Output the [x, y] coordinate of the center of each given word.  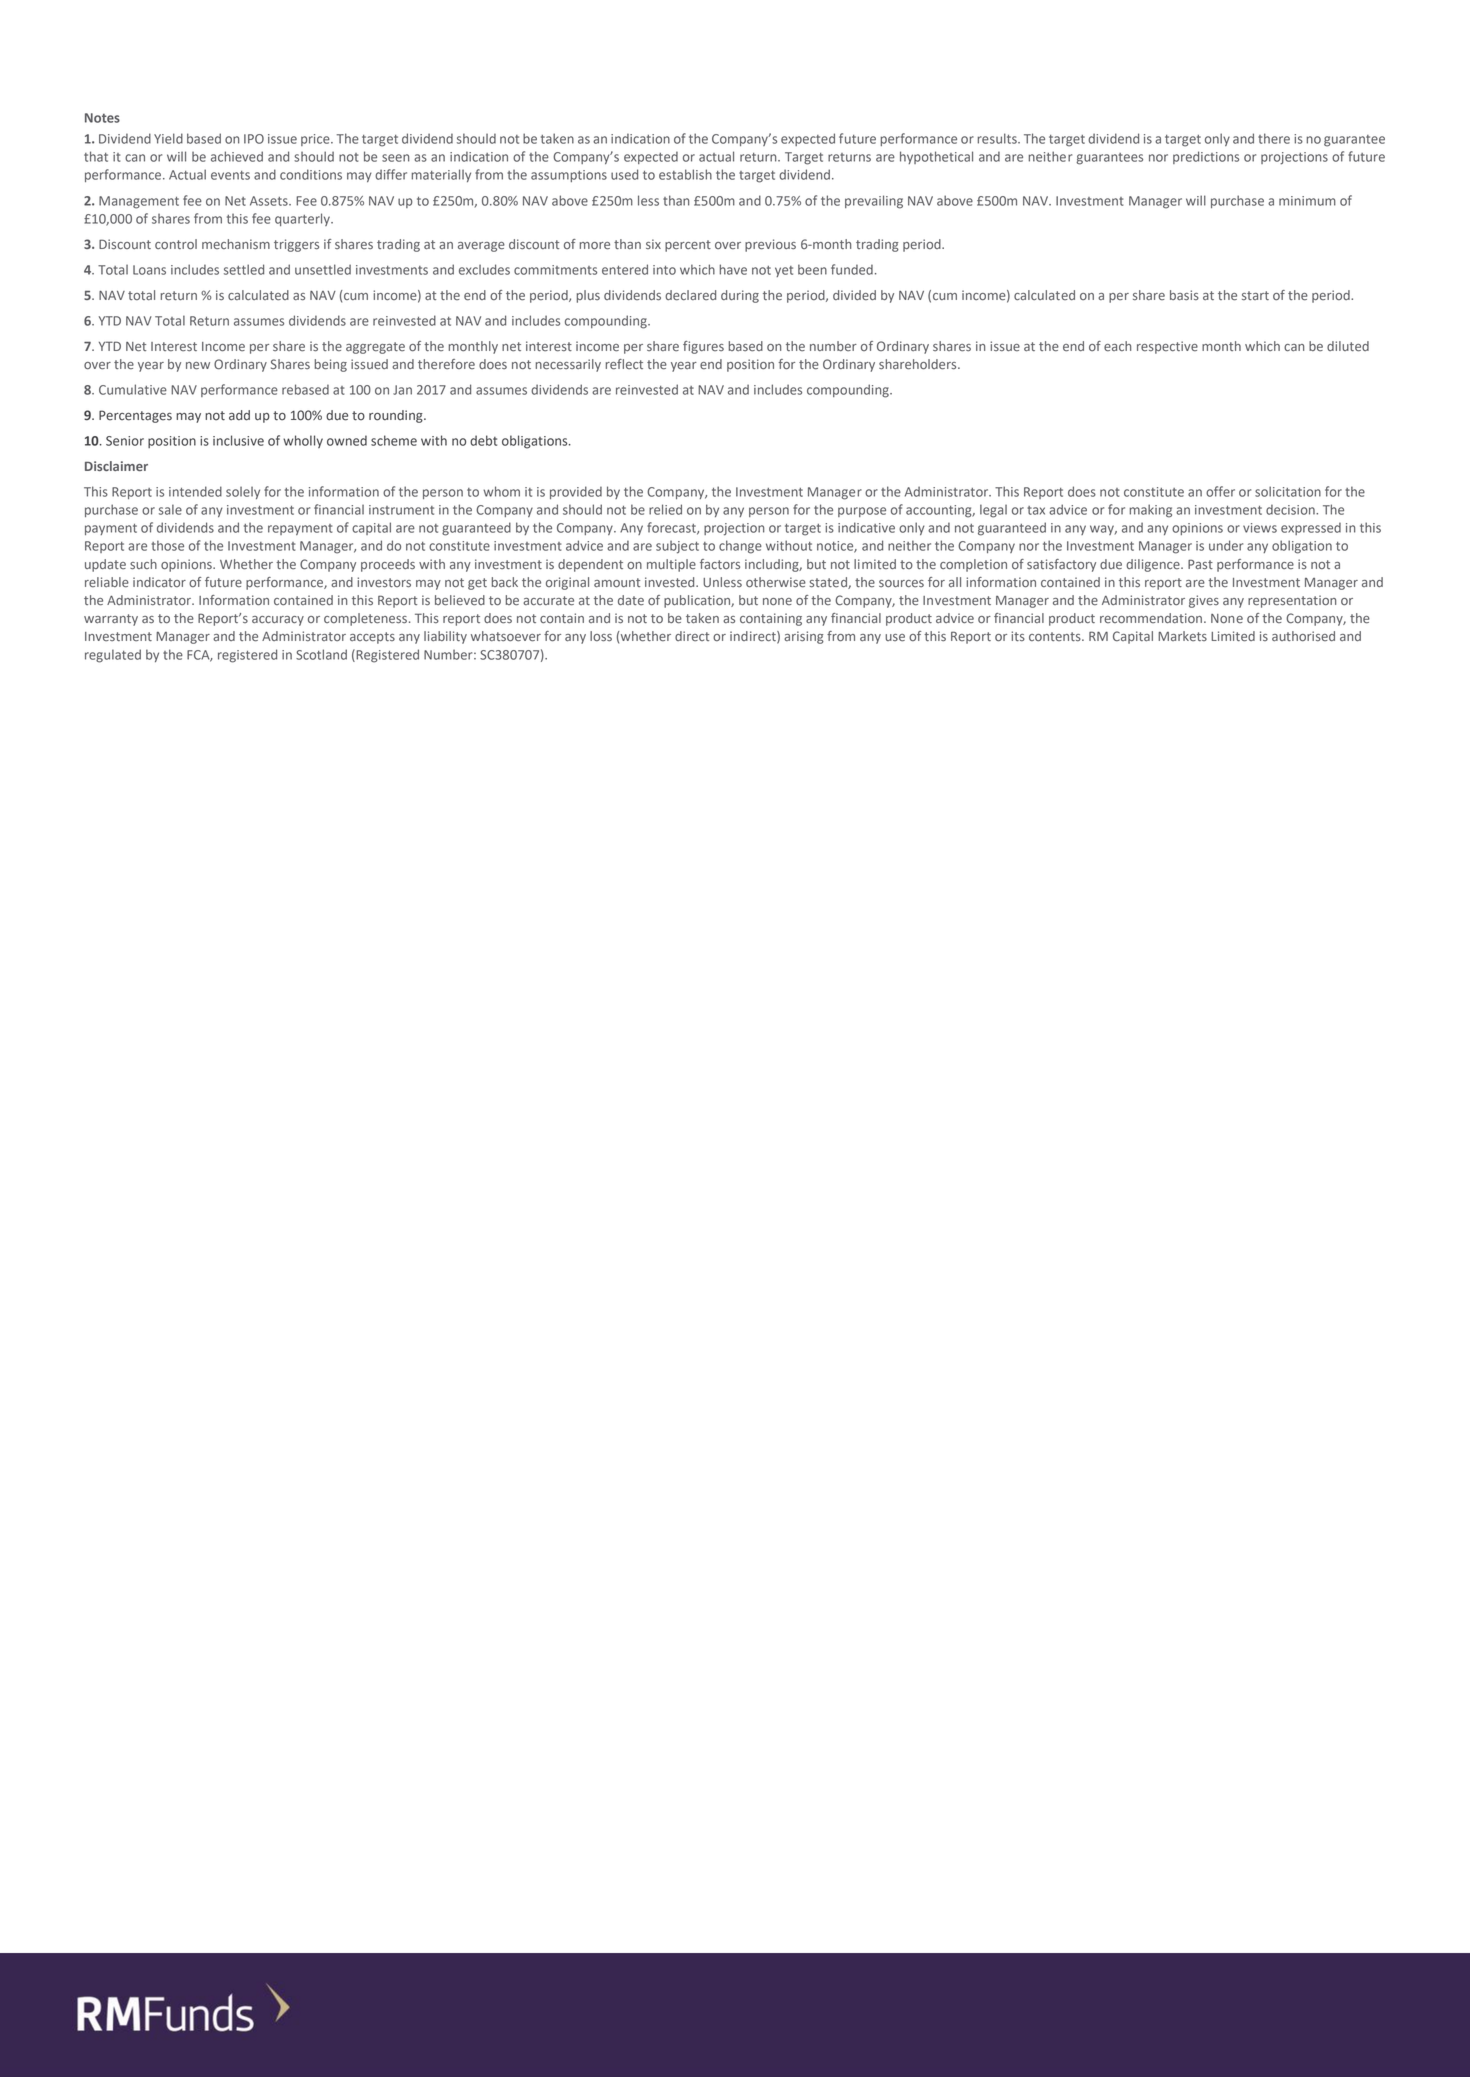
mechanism [236, 244]
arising [804, 637]
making [1150, 511]
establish [685, 174]
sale [170, 509]
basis [1184, 295]
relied [665, 509]
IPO [254, 139]
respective [1167, 347]
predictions [1206, 157]
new [198, 366]
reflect [624, 364]
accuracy [278, 621]
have [733, 269]
